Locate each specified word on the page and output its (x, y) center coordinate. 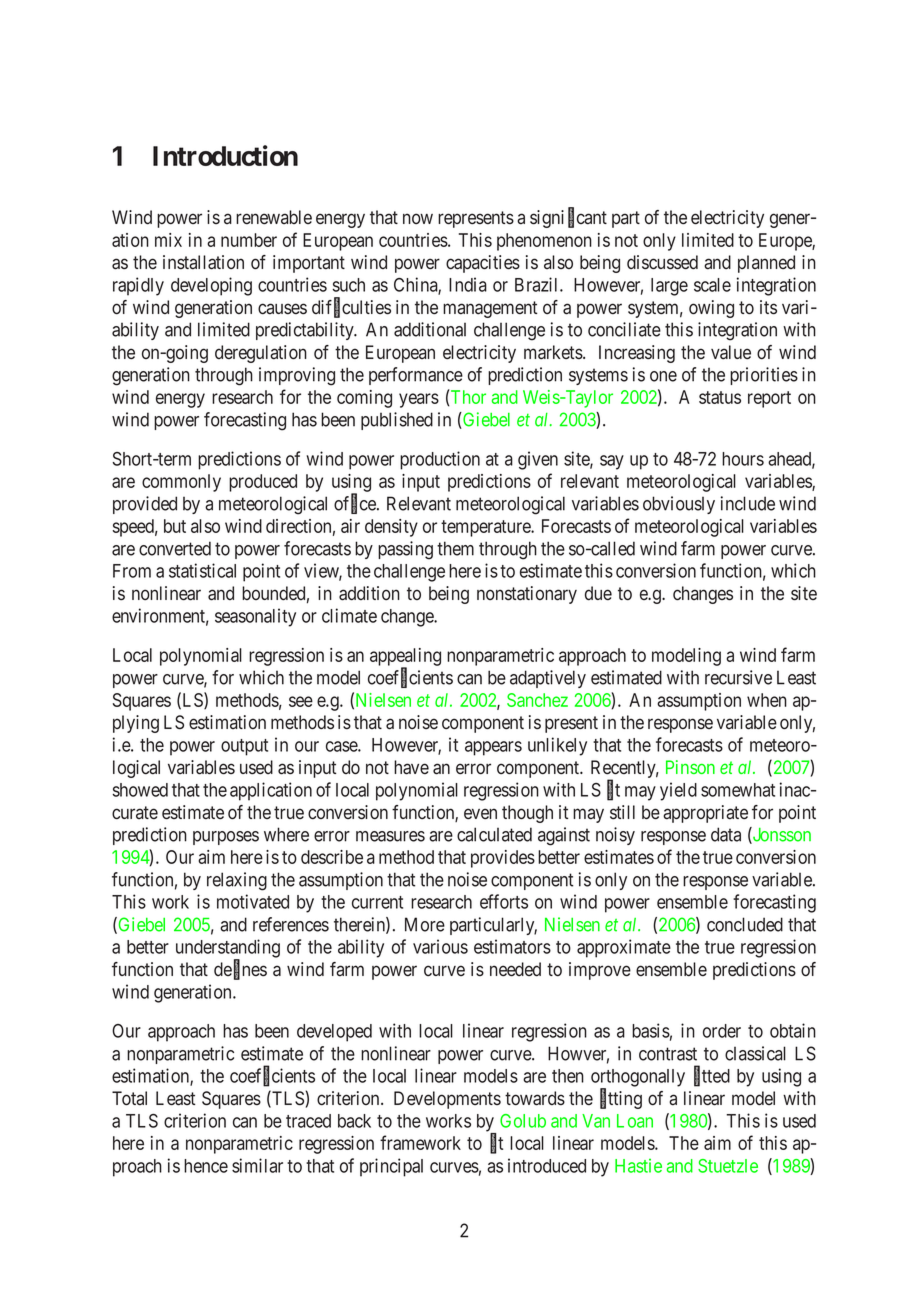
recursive (738, 677)
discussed (662, 262)
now (418, 218)
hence (206, 1166)
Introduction (225, 155)
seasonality (255, 617)
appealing (405, 658)
